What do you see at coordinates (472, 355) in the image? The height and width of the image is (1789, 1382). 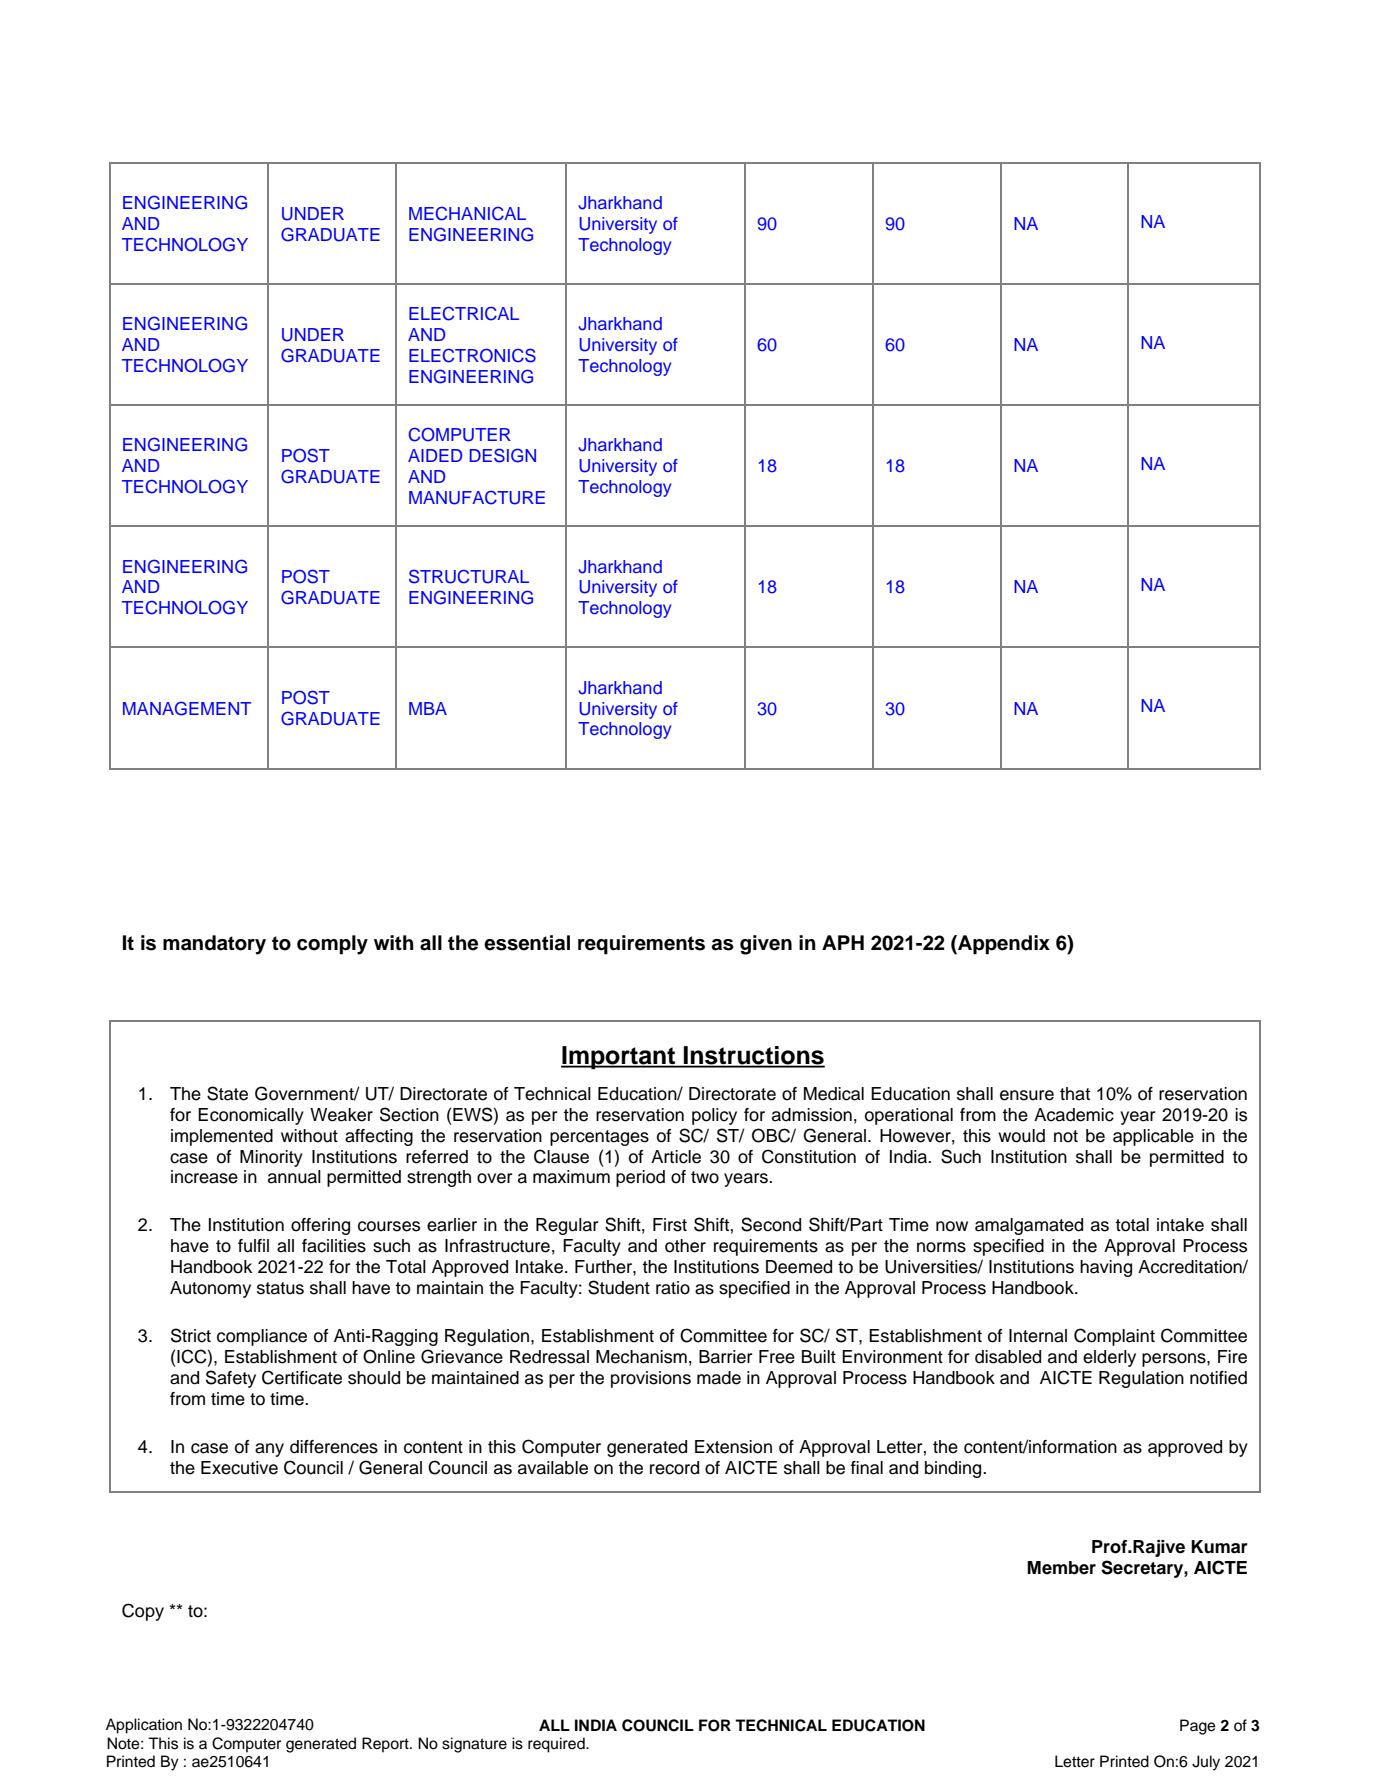 I see `ELECTRONICS` at bounding box center [472, 355].
